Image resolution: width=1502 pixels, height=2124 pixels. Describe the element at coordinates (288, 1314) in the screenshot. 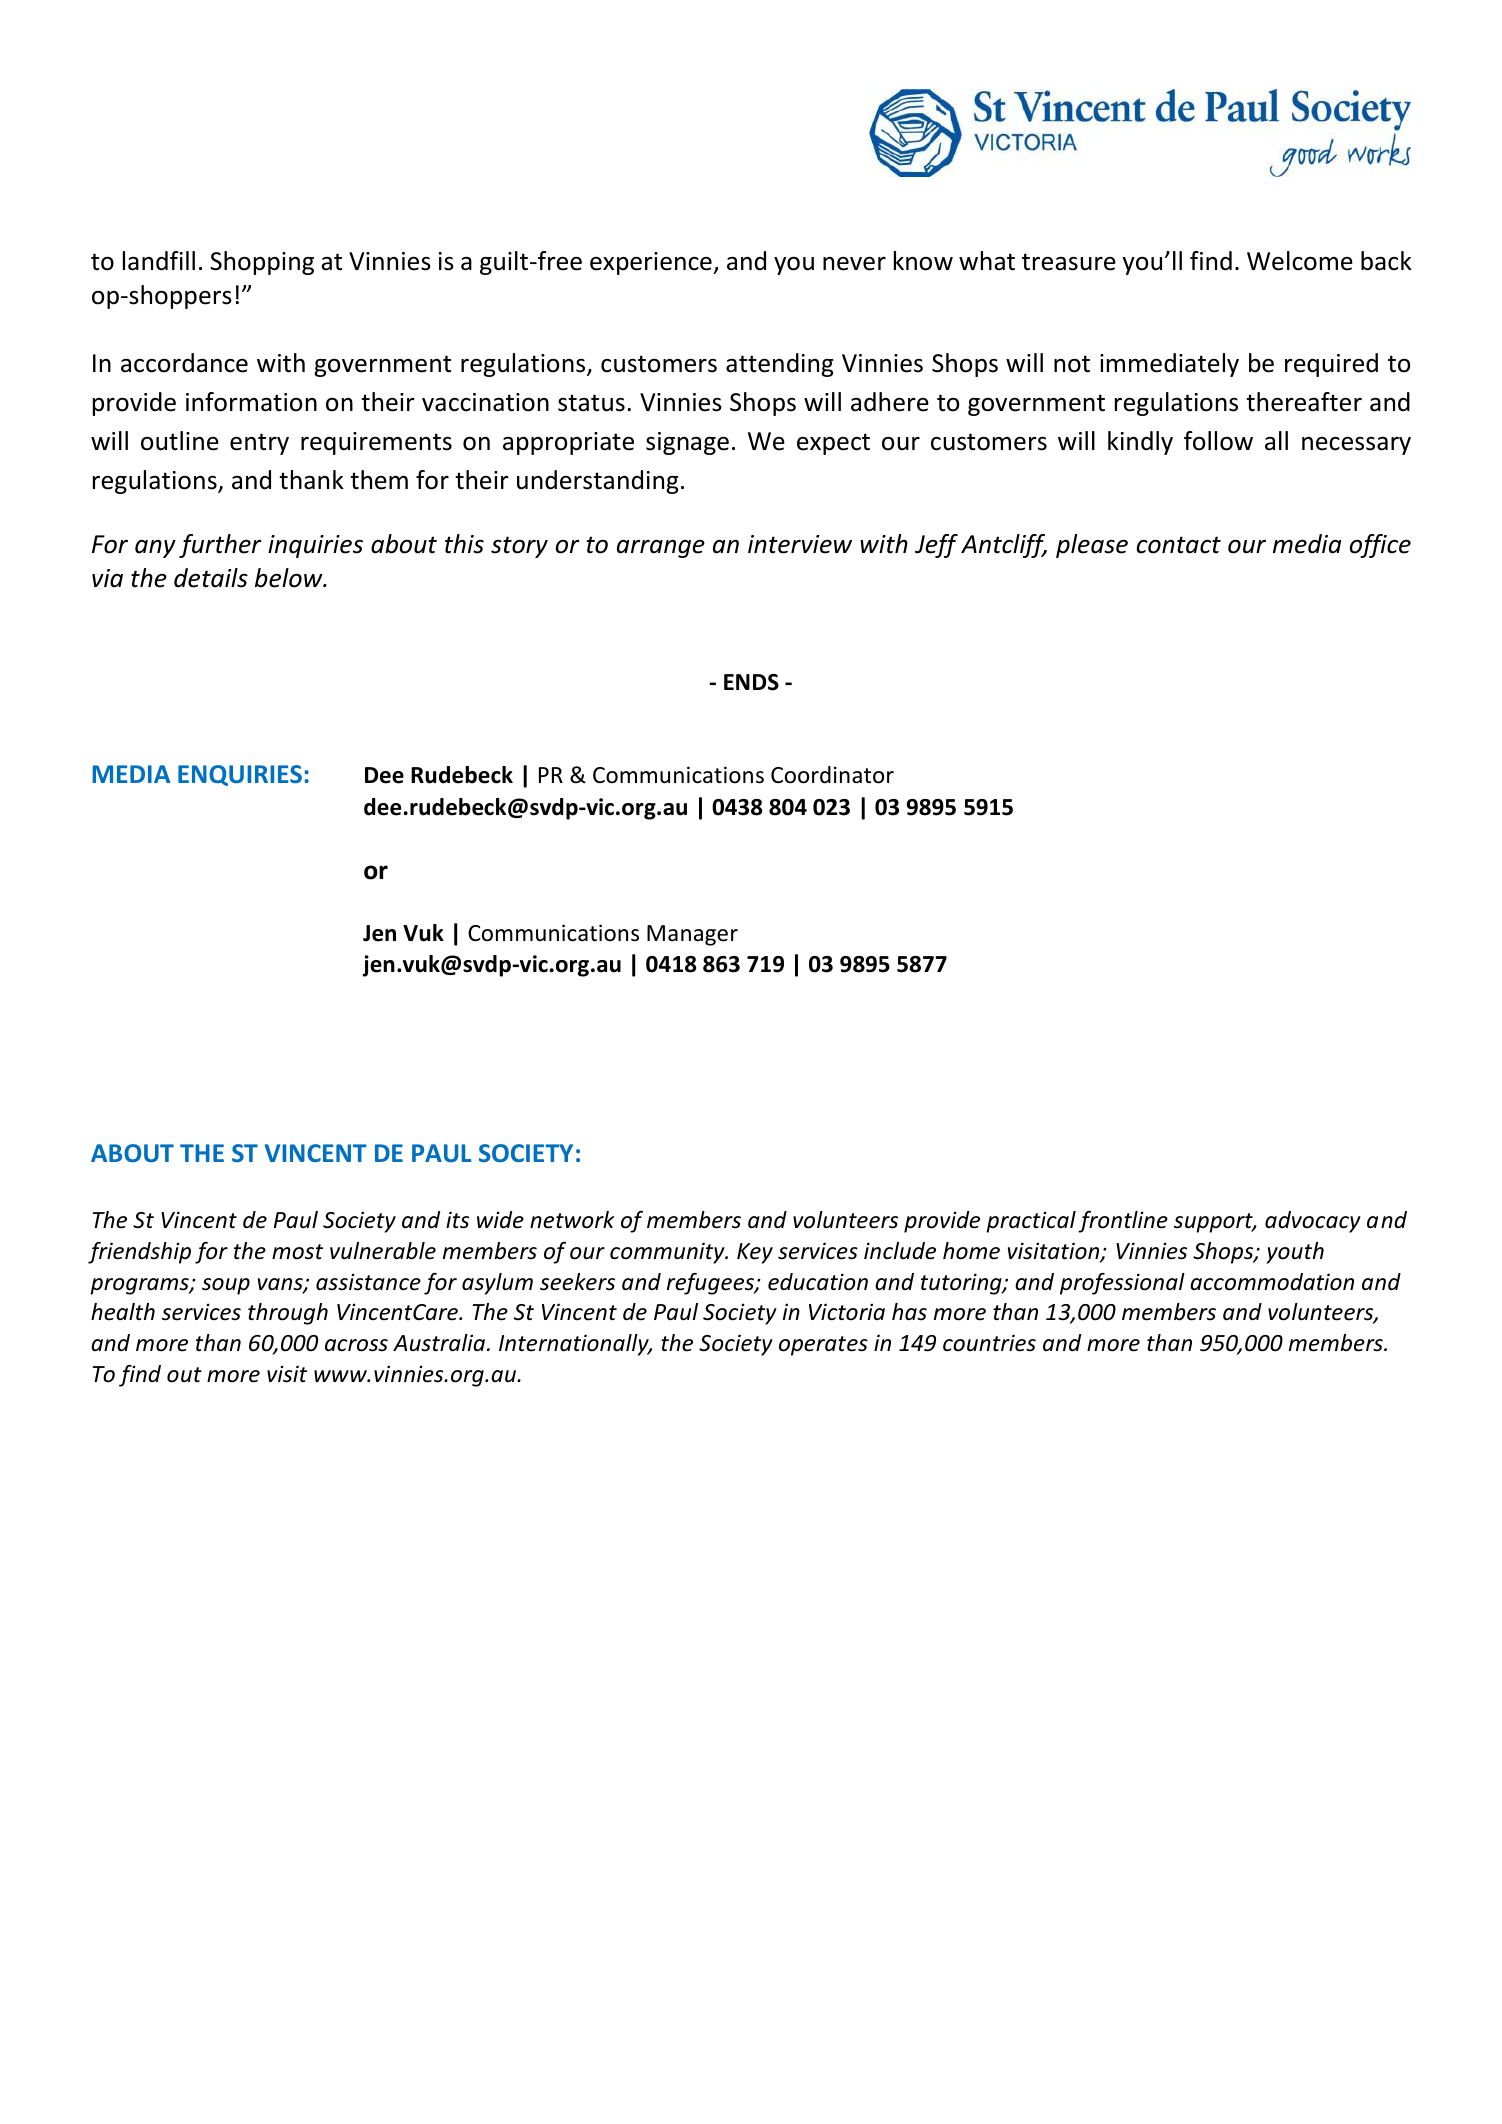

I see `through` at that location.
